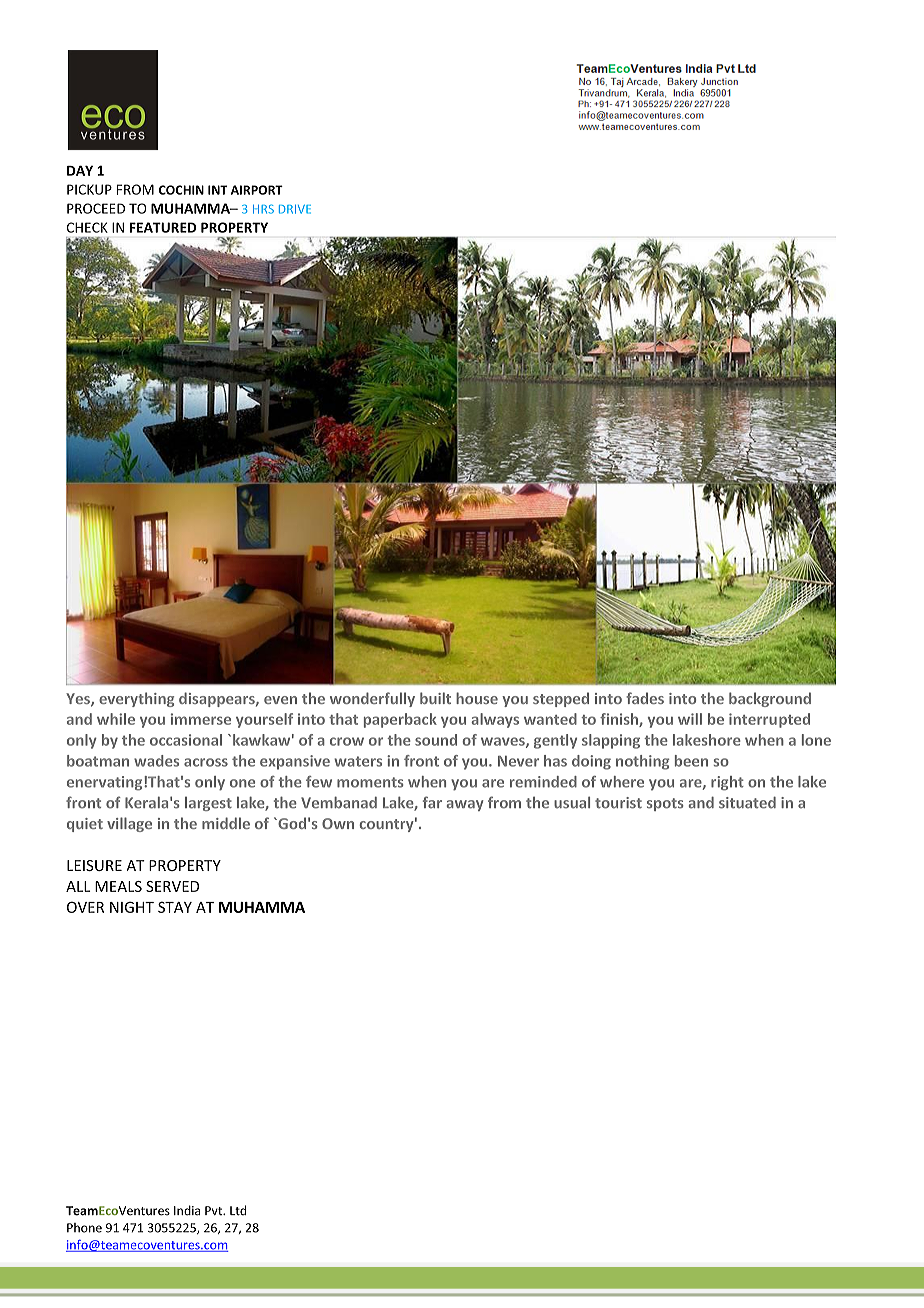  What do you see at coordinates (435, 698) in the page?
I see `built` at bounding box center [435, 698].
